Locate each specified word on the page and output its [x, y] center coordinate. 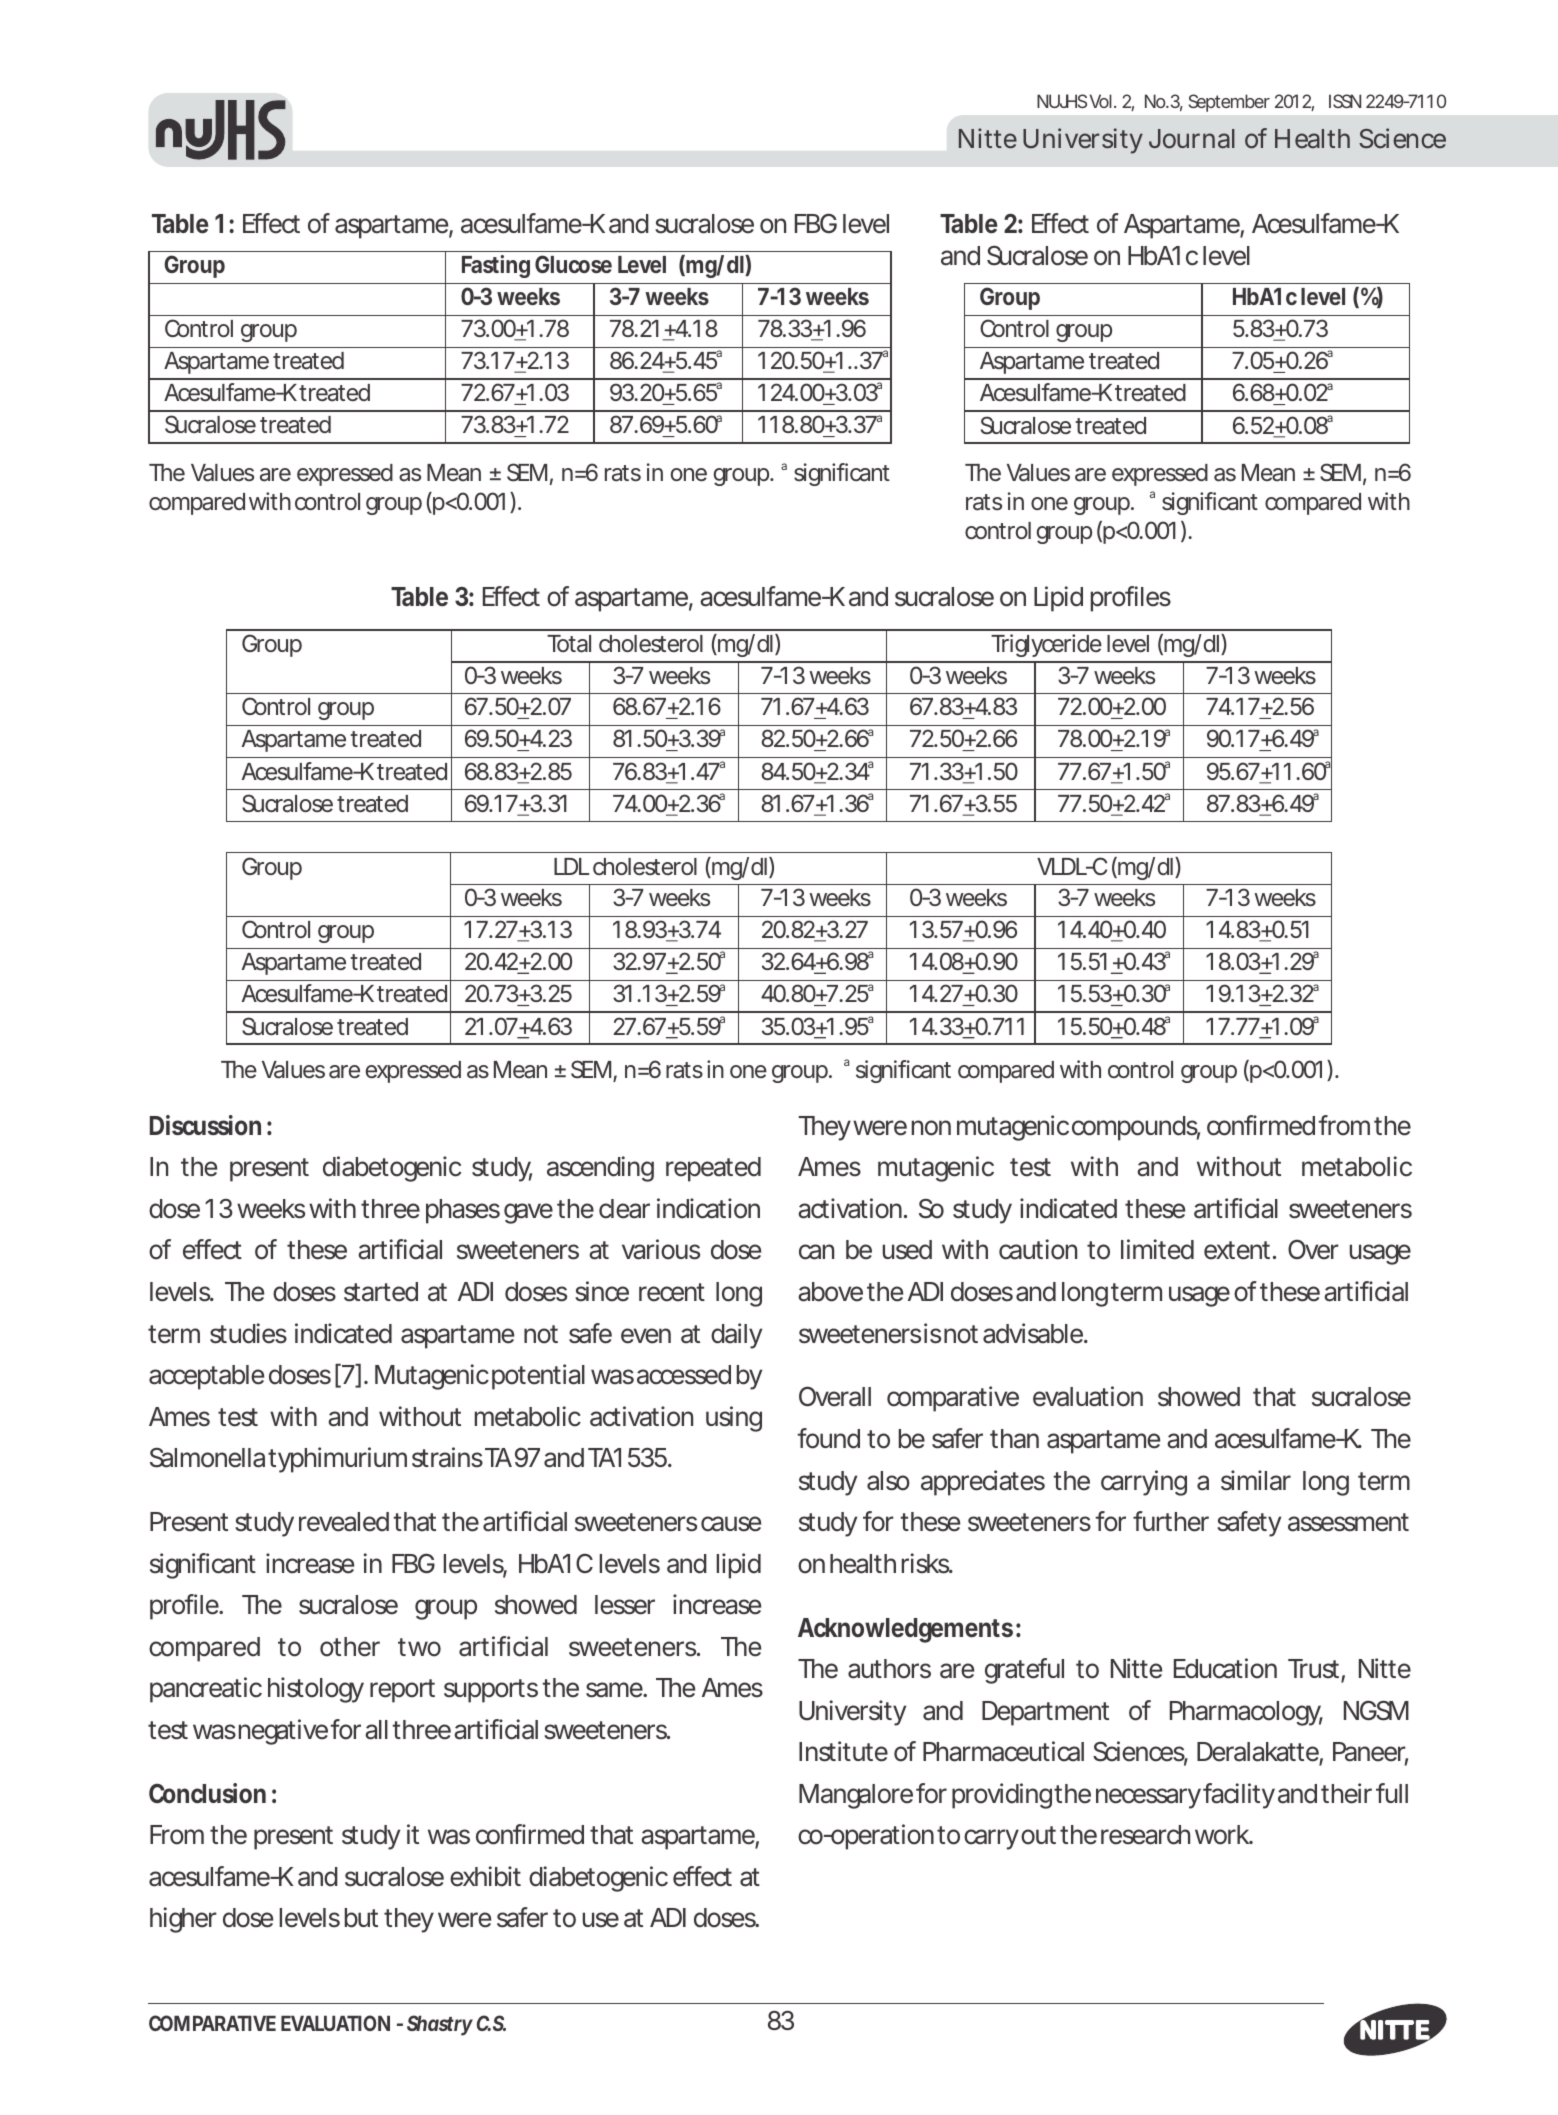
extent [1239, 1250]
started [381, 1292]
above [830, 1292]
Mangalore [856, 1796]
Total [569, 644]
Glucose [573, 264]
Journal [1192, 139]
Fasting [496, 266]
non [931, 1128]
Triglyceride [1046, 645]
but [361, 1918]
